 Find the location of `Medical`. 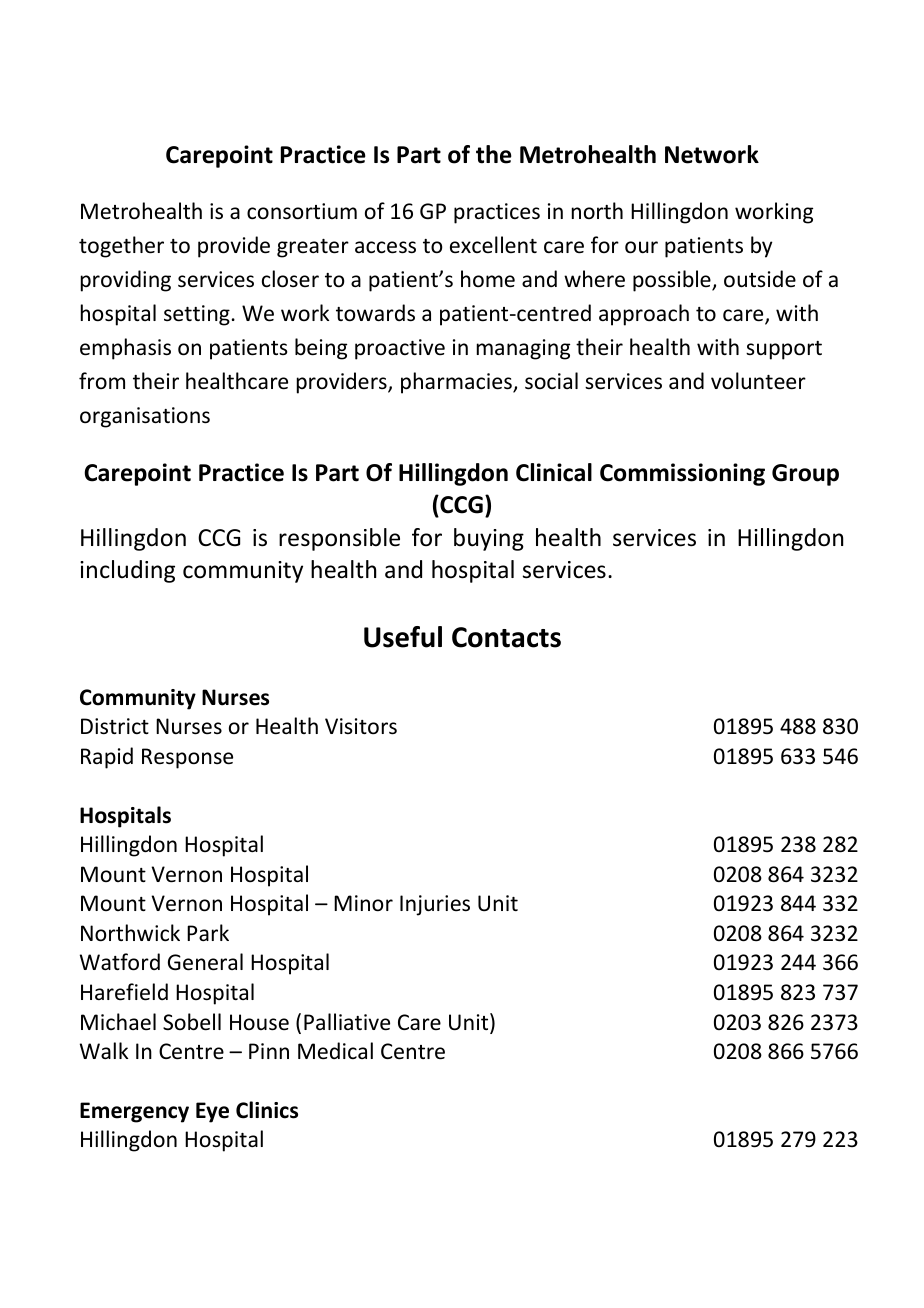

Medical is located at coordinates (335, 1051).
